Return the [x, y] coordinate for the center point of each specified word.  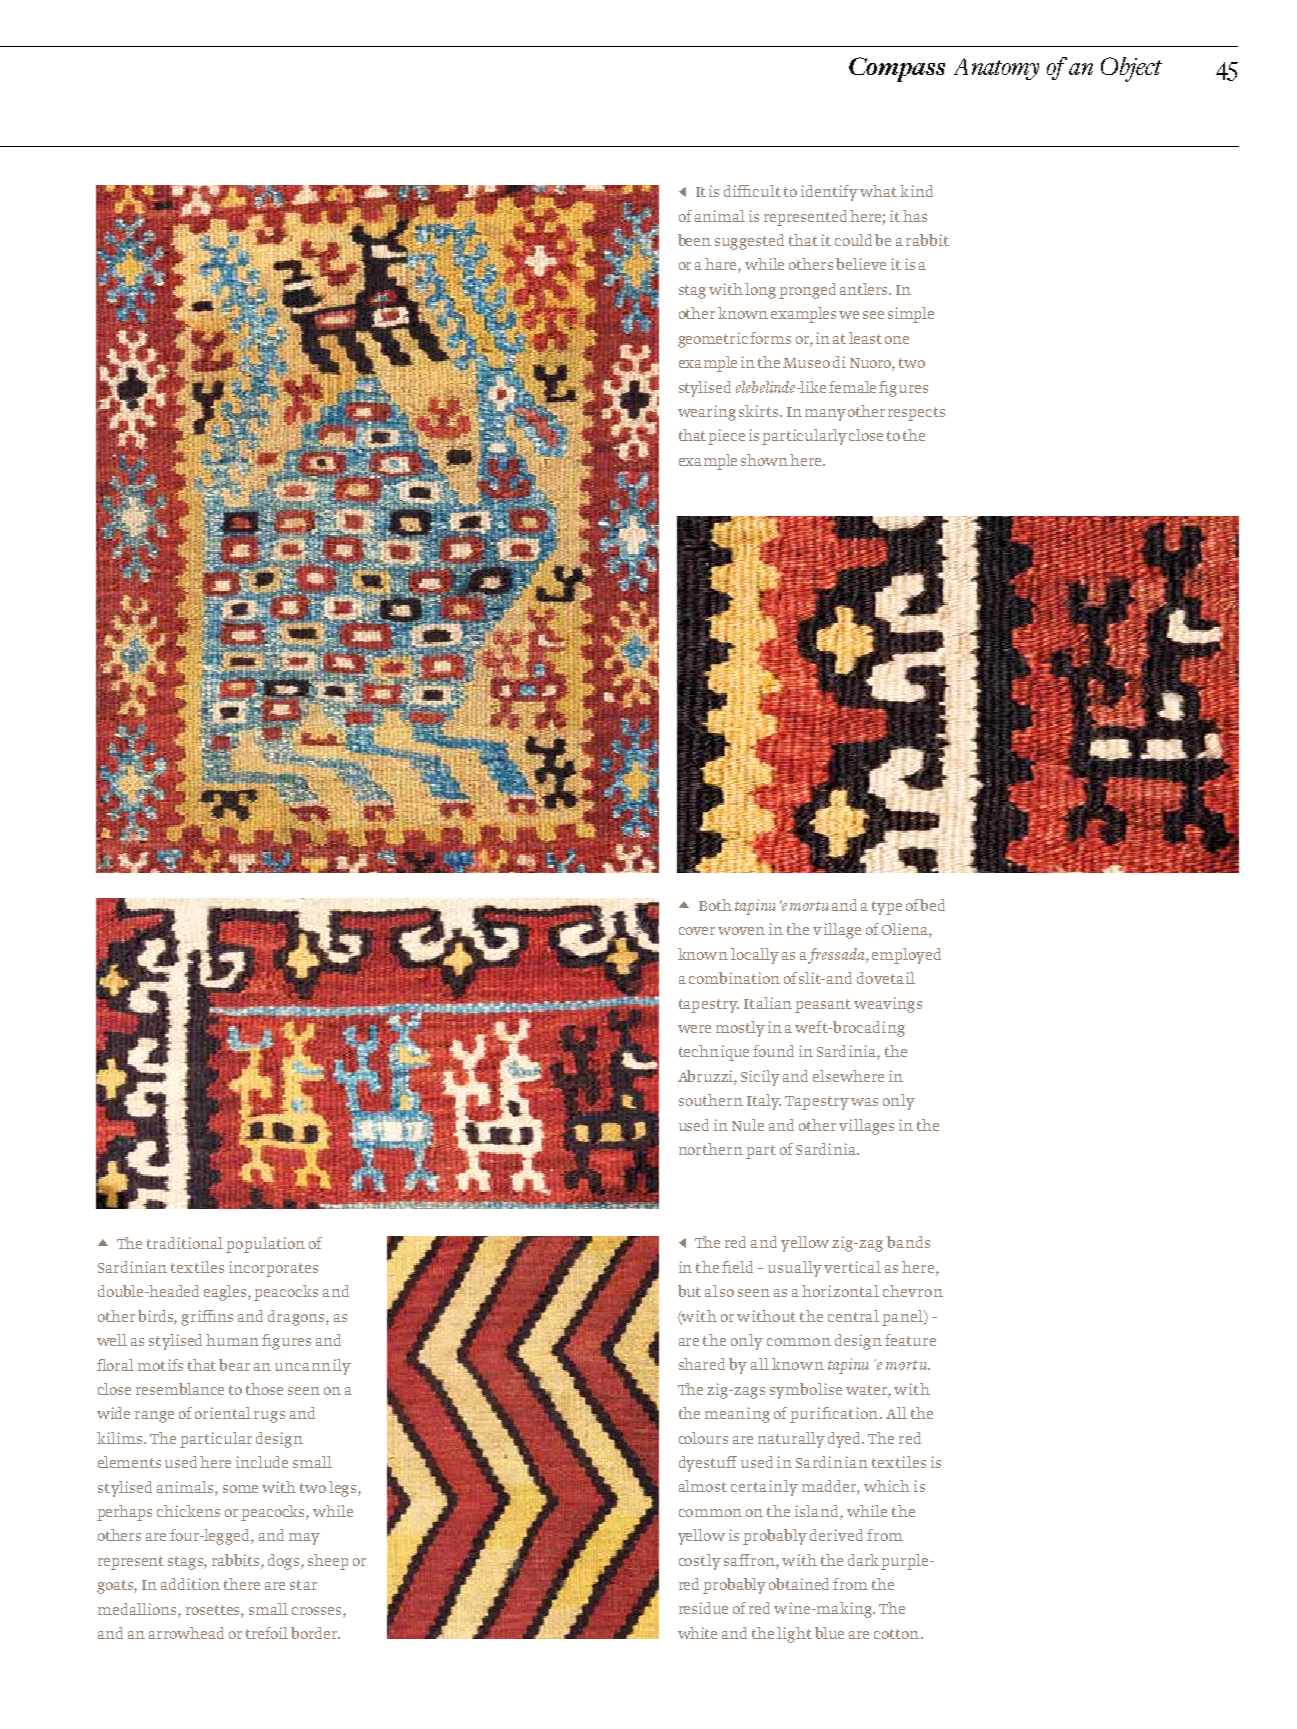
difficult [752, 191]
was [864, 1102]
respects [916, 414]
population [265, 1245]
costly [700, 1562]
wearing [707, 413]
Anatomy [996, 69]
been [694, 240]
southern [711, 1100]
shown [764, 460]
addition [190, 1584]
